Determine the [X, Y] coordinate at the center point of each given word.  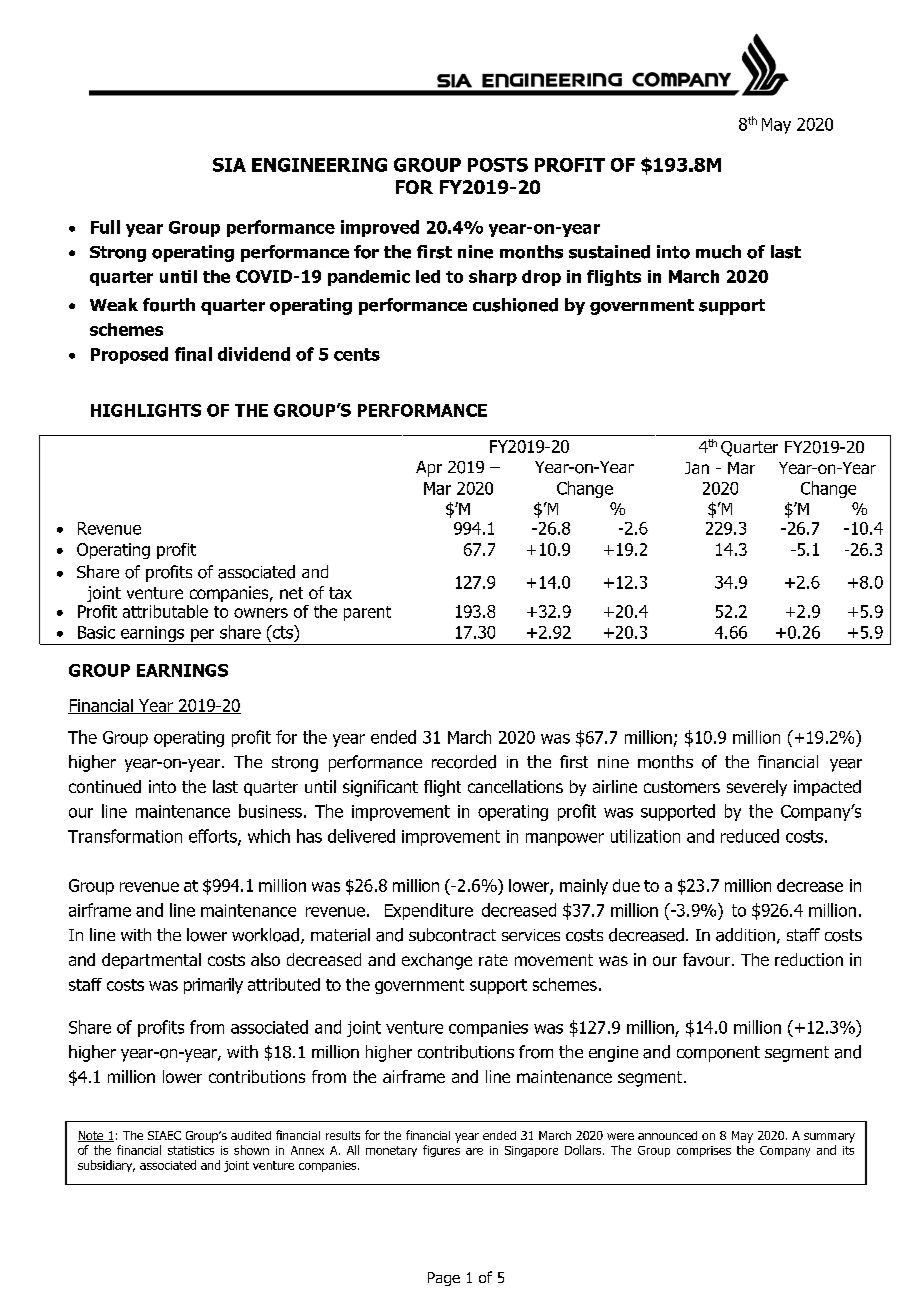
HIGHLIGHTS [146, 410]
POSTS [498, 165]
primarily [213, 986]
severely [757, 788]
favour [708, 959]
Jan [697, 468]
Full [105, 227]
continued [105, 786]
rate [493, 960]
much [718, 252]
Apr [429, 469]
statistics [191, 1150]
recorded [464, 762]
